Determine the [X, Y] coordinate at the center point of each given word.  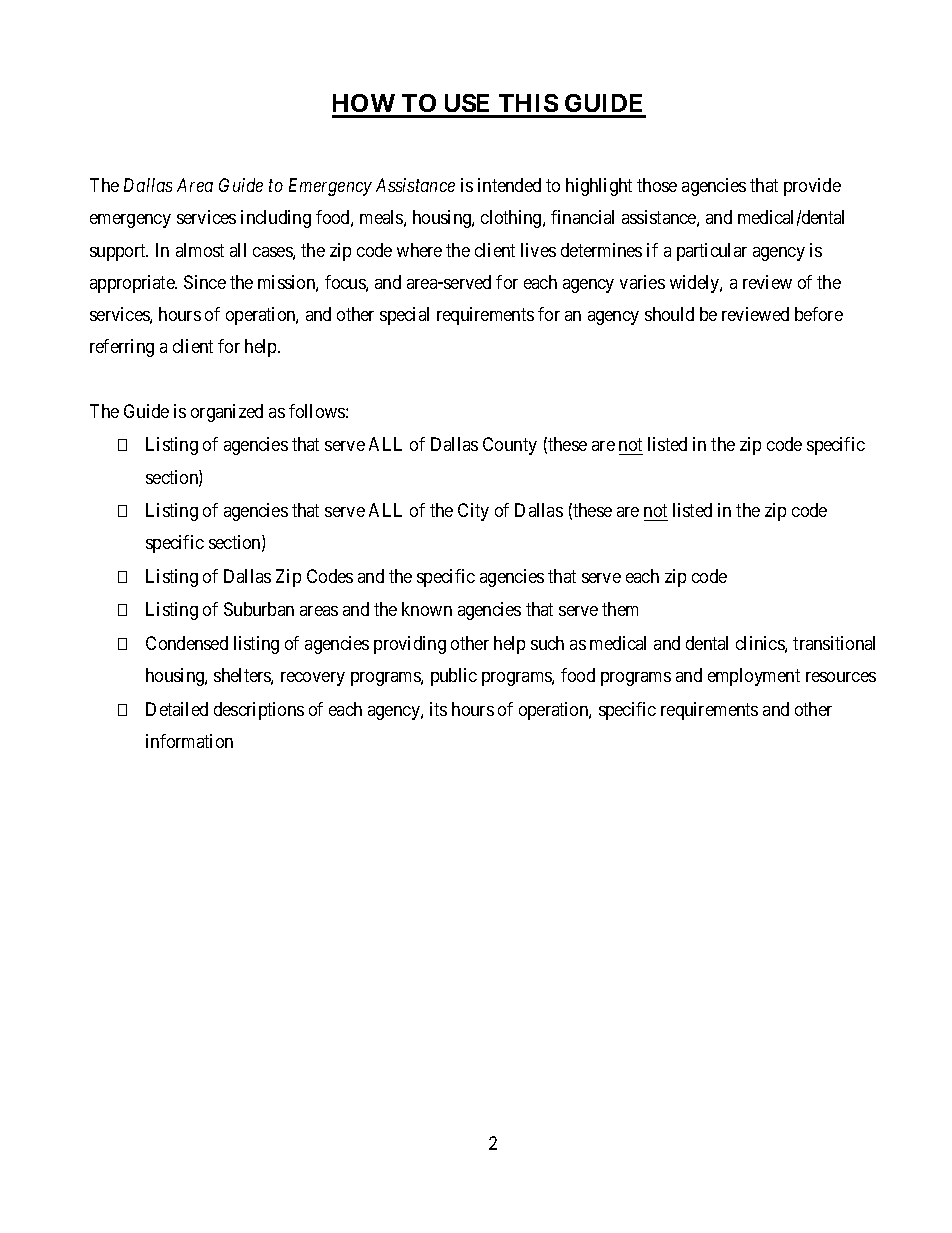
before [819, 314]
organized [227, 413]
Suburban [259, 609]
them [620, 609]
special [404, 316]
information [189, 741]
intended [509, 185]
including [276, 219]
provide [812, 187]
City [473, 512]
